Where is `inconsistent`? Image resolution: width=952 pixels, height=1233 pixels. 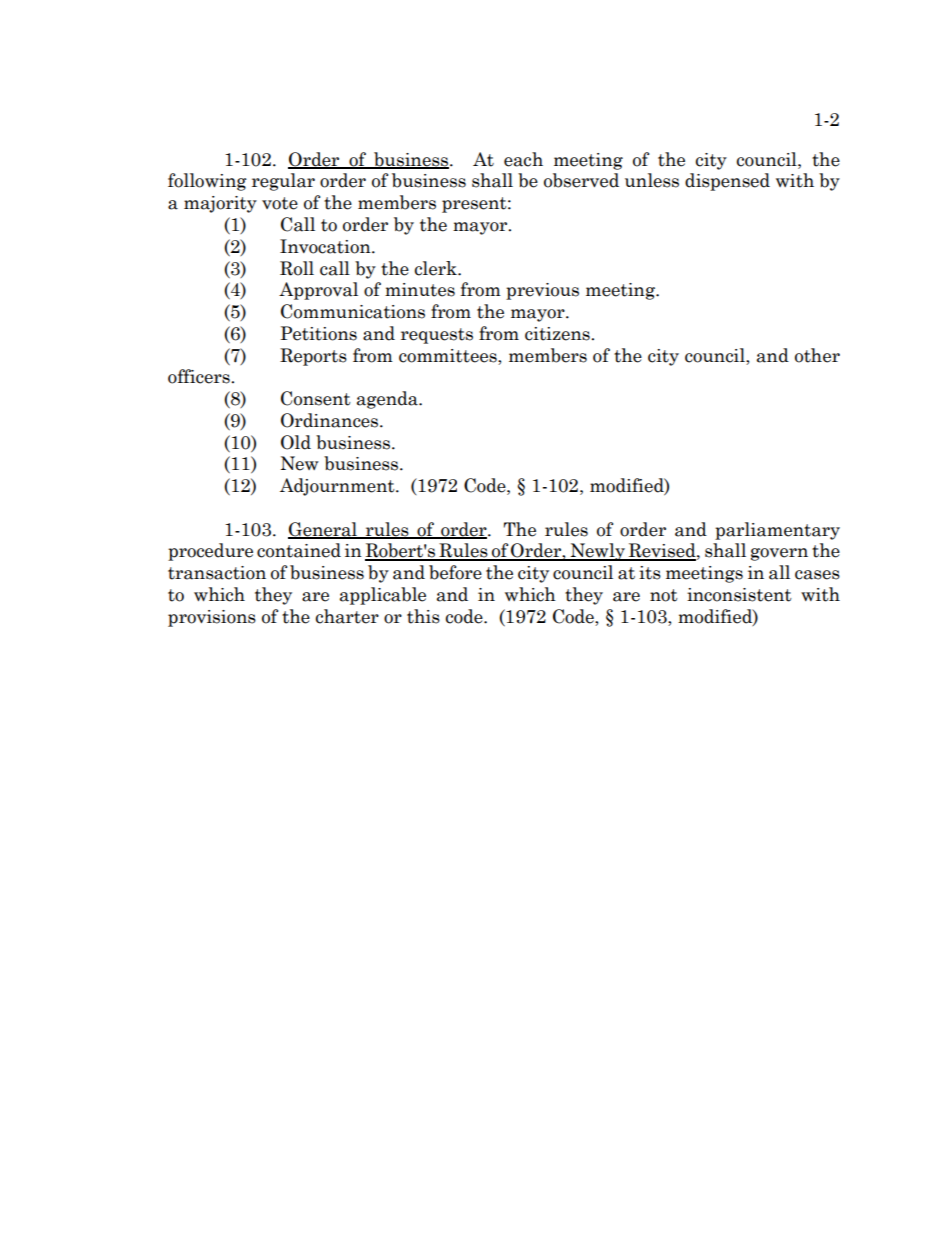
inconsistent is located at coordinates (739, 595).
